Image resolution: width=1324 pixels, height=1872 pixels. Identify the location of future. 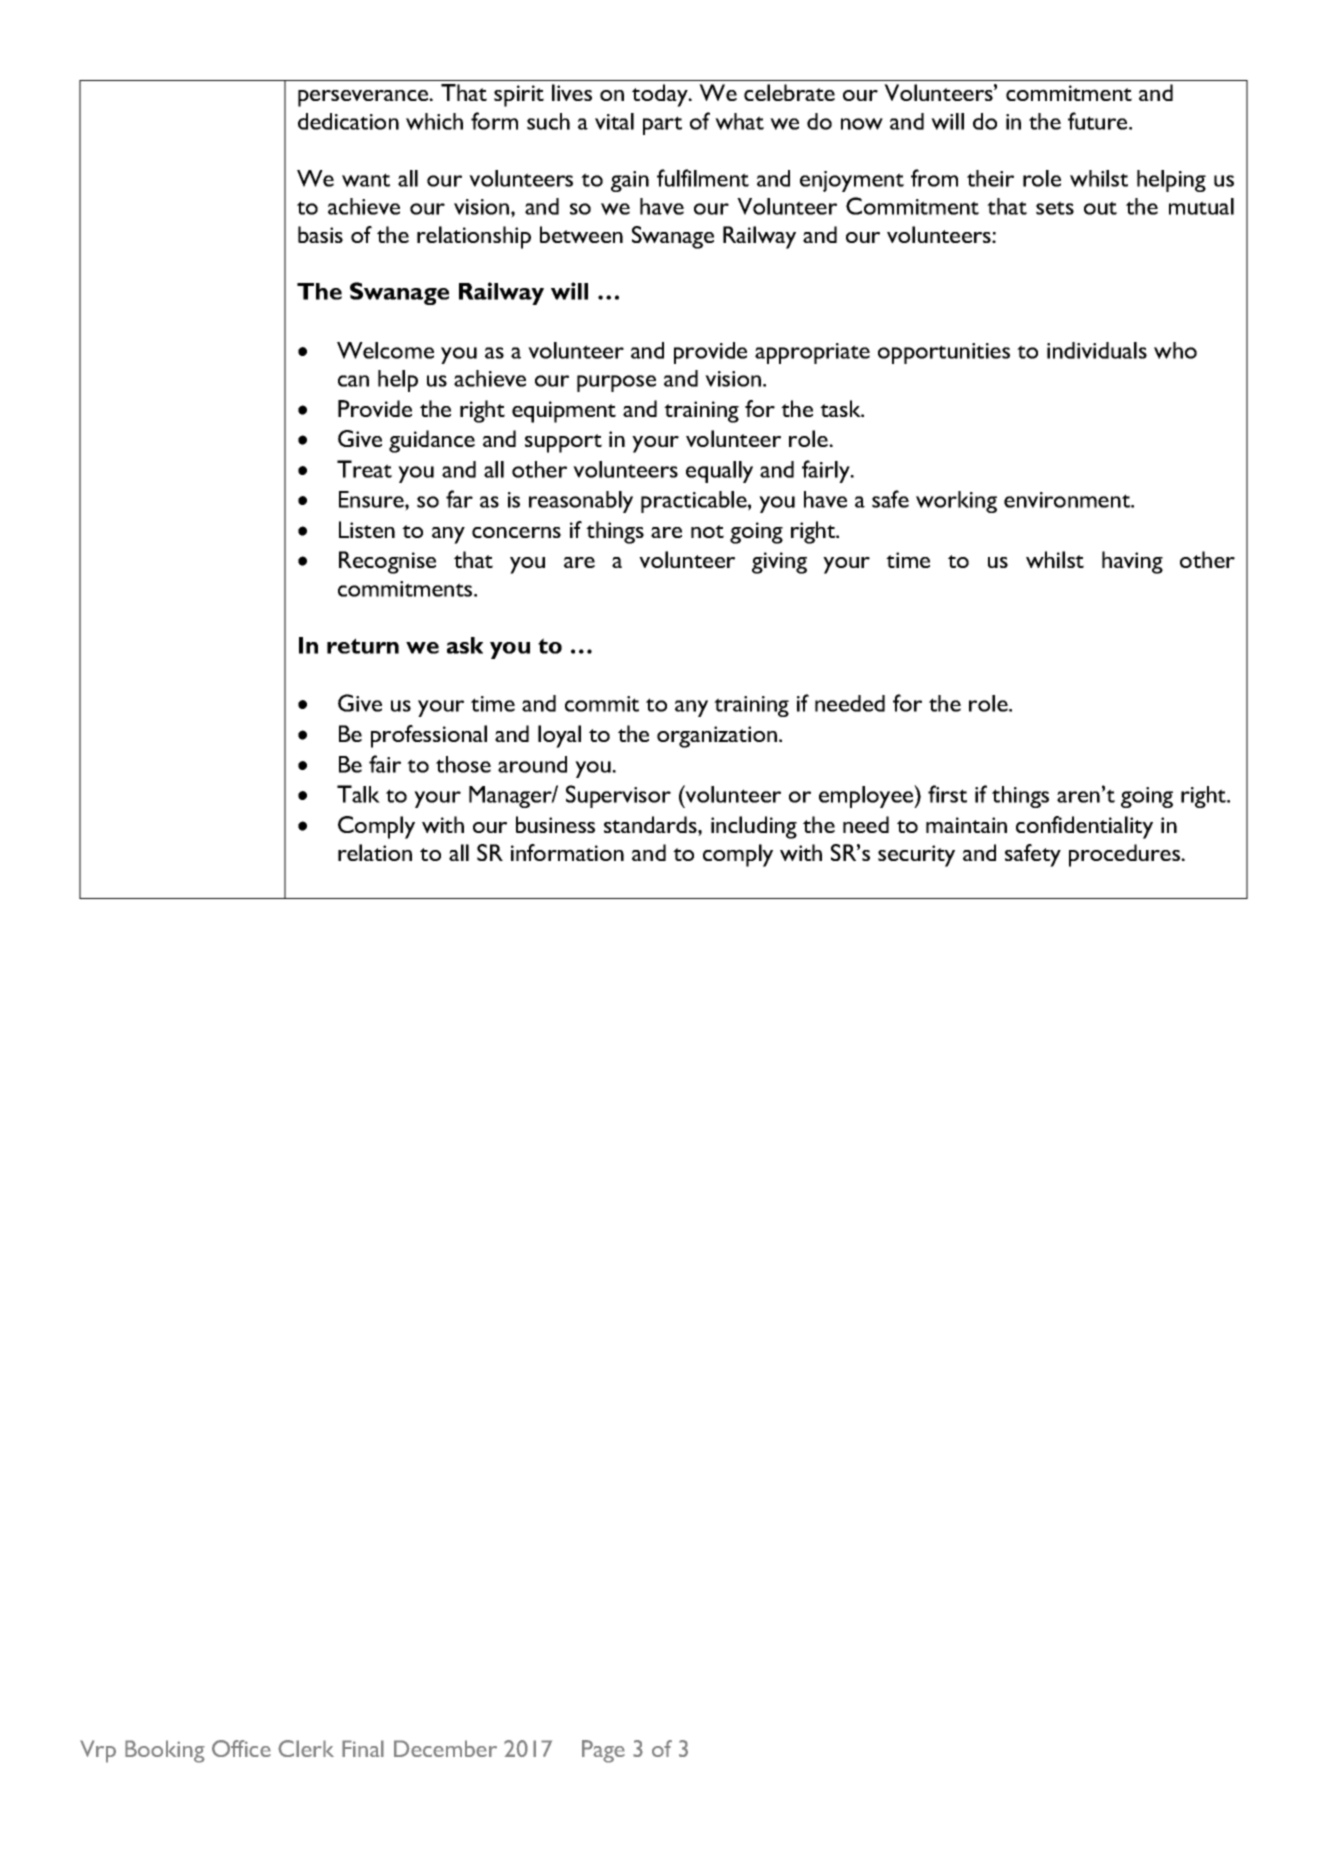
(1099, 121).
